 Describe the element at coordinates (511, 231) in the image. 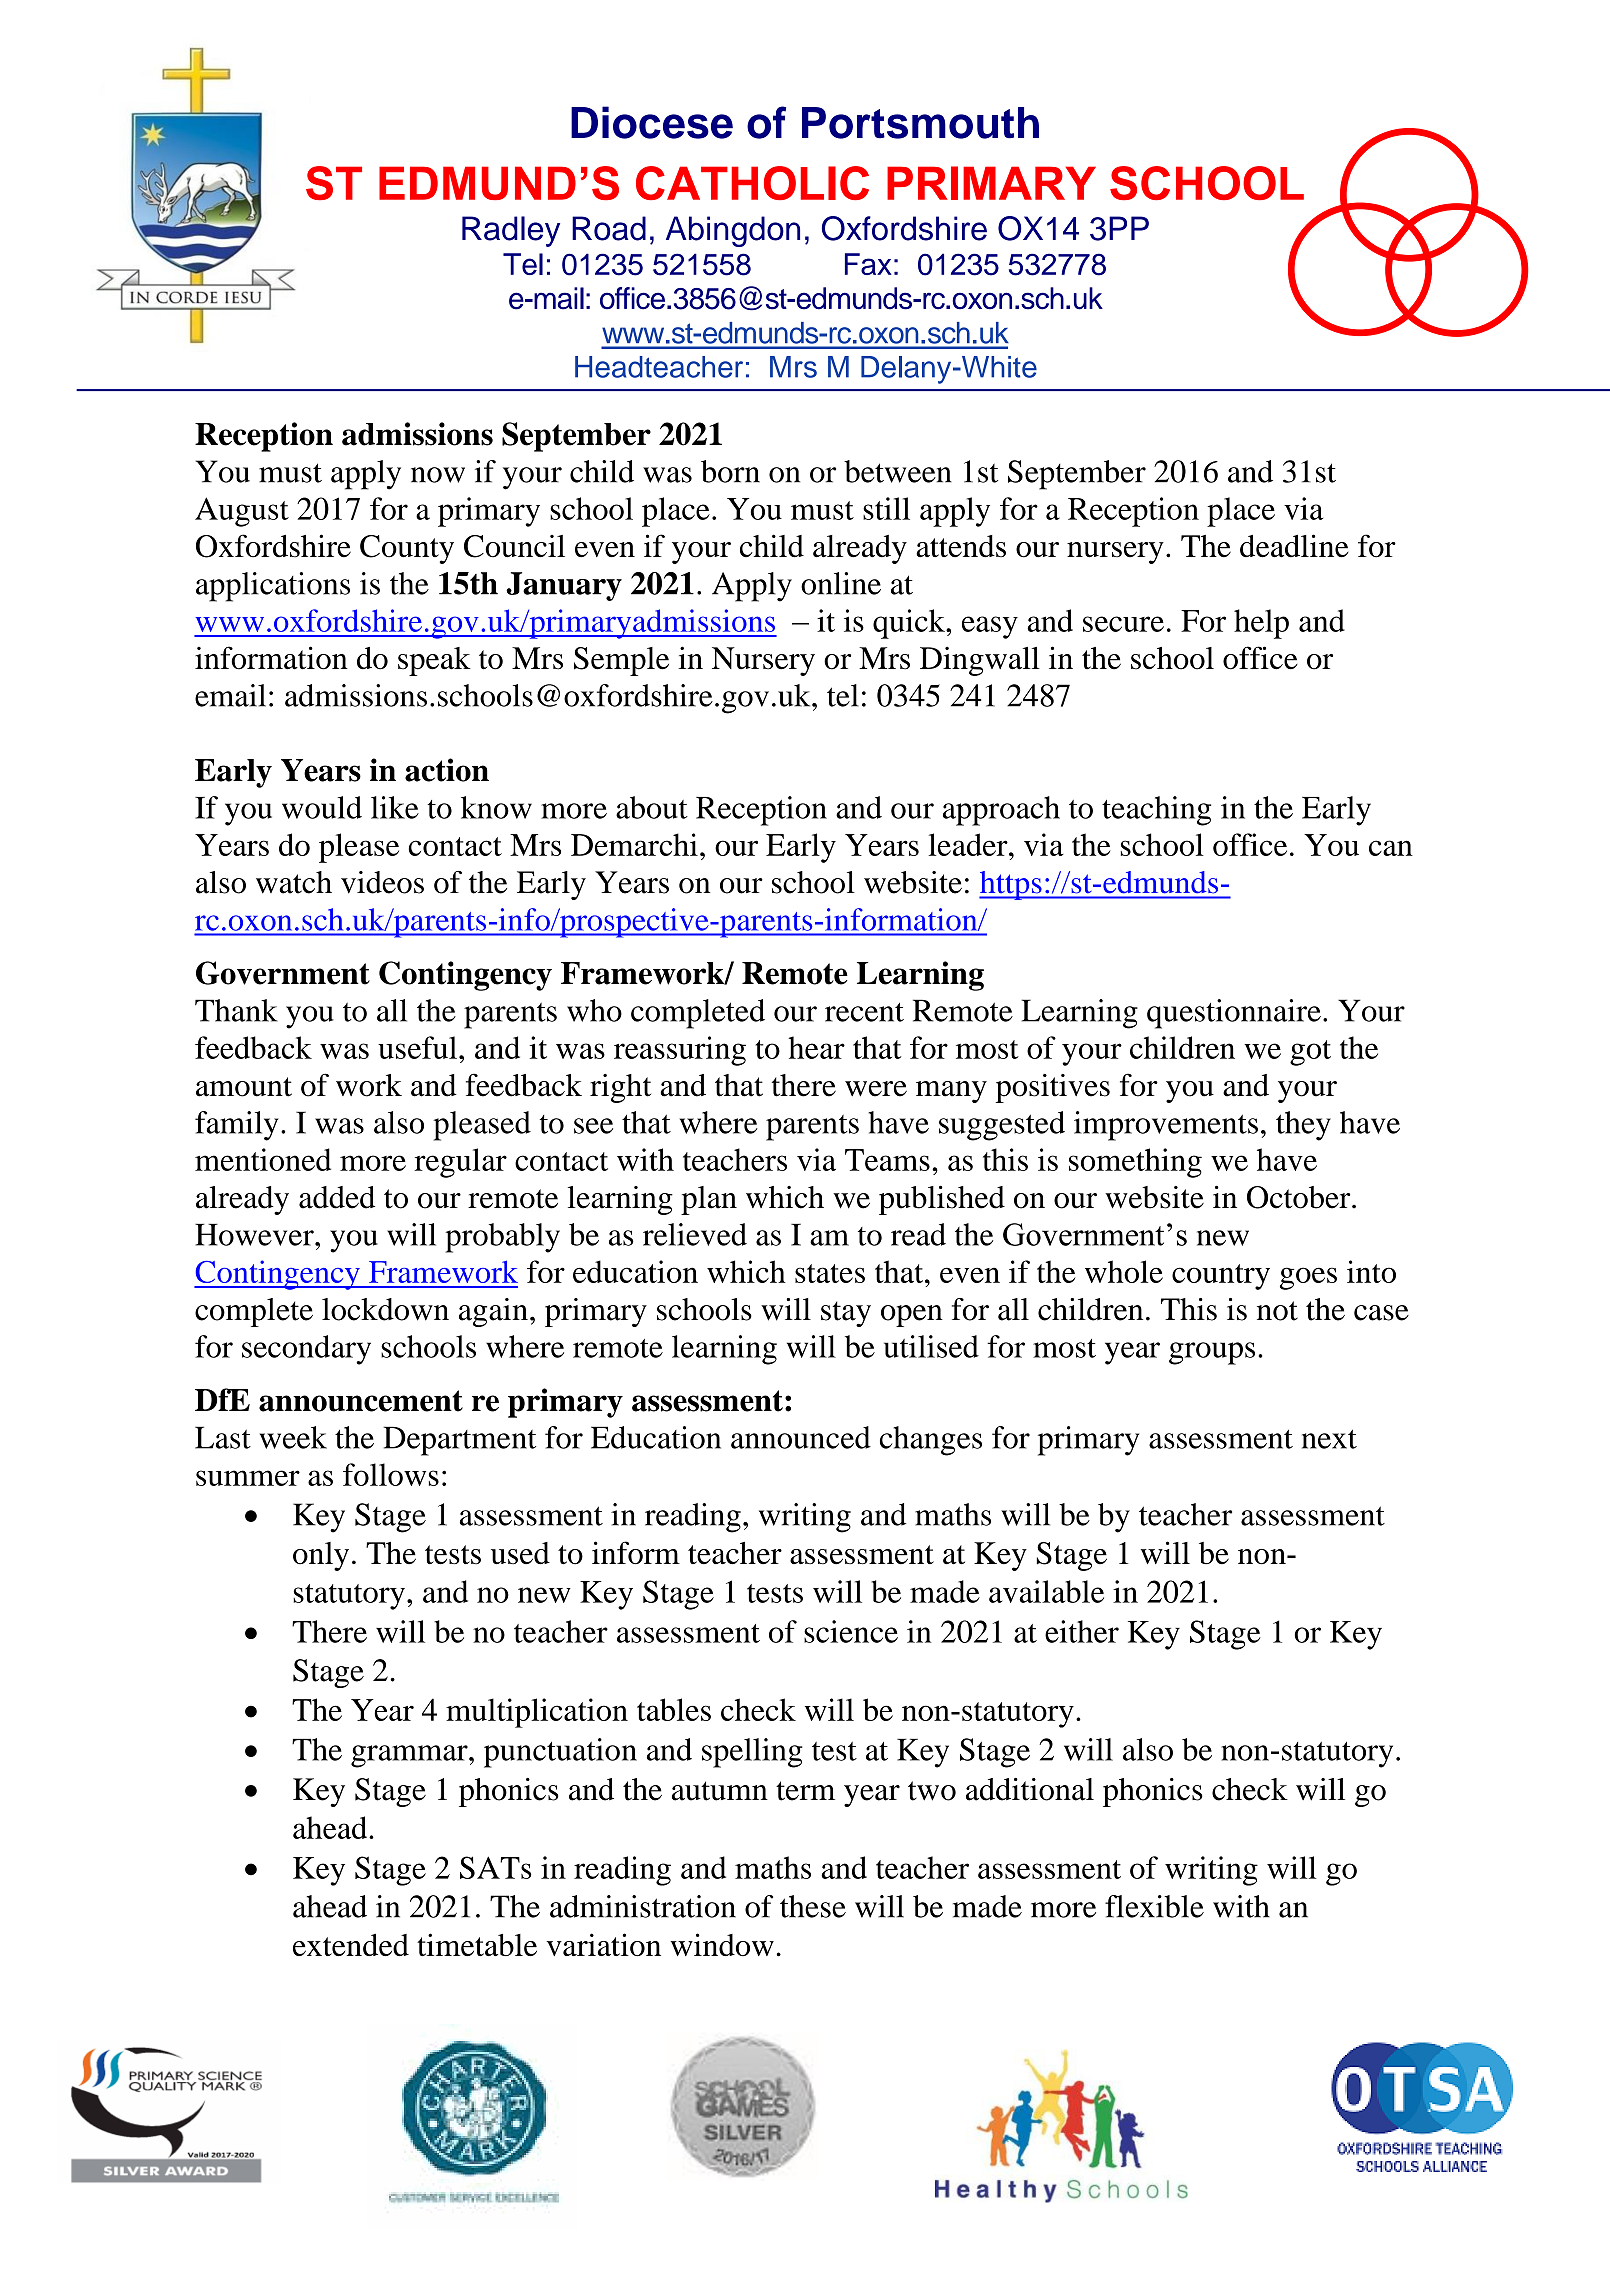

I see `Radley` at that location.
